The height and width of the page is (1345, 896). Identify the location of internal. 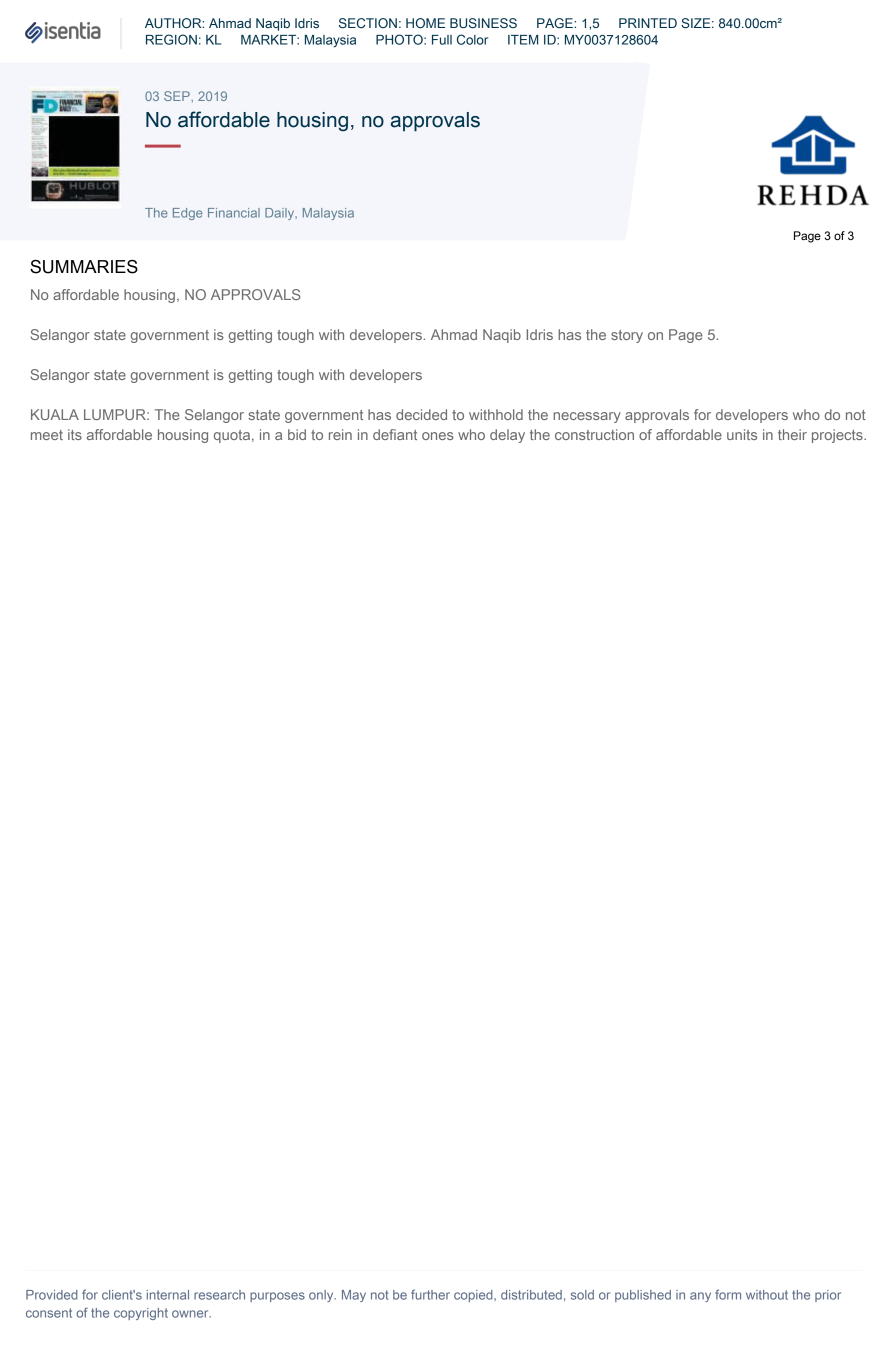
(168, 1295).
